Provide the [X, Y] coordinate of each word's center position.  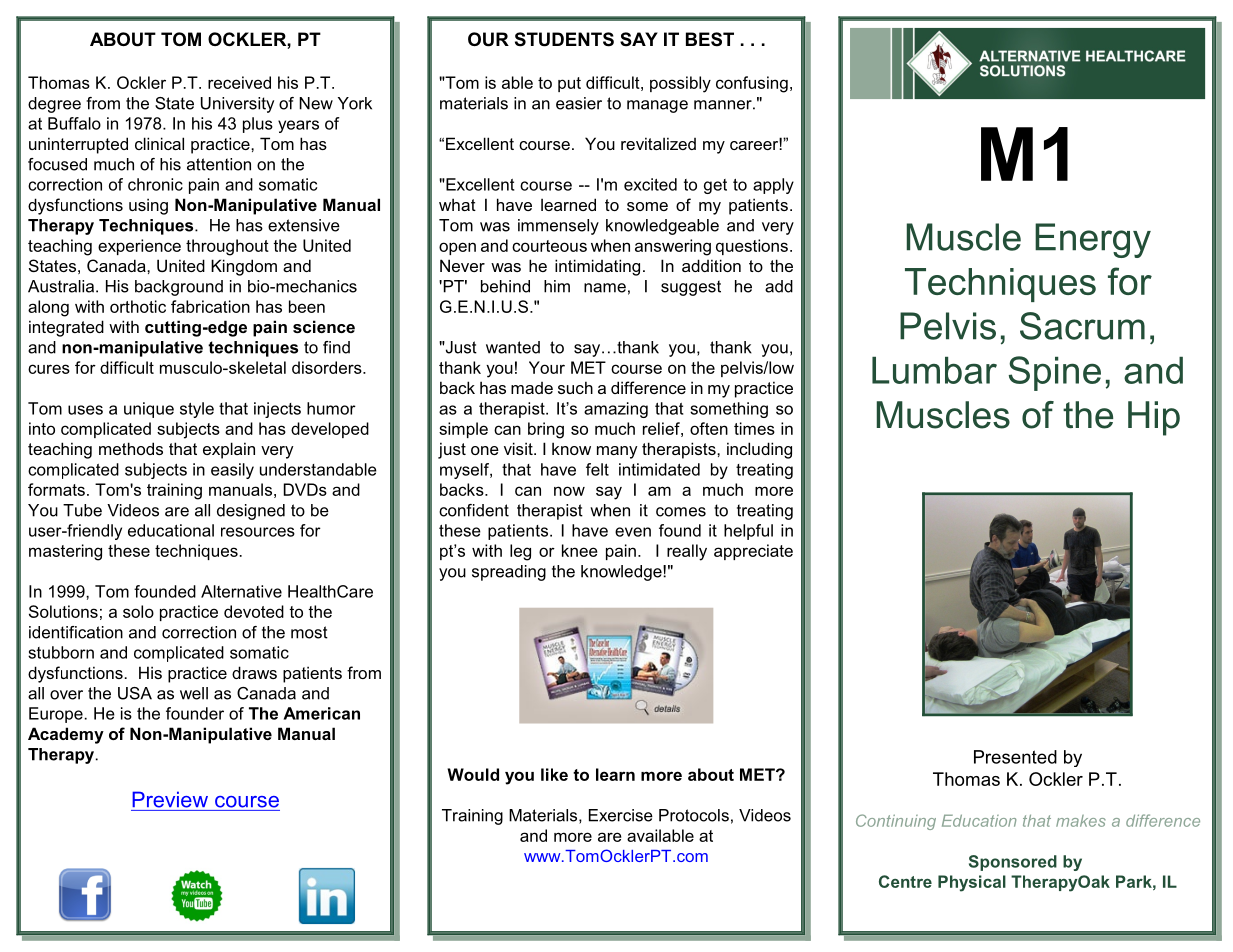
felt [597, 469]
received [239, 82]
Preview [170, 799]
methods [131, 448]
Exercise [621, 815]
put [569, 84]
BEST [710, 39]
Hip [1154, 418]
